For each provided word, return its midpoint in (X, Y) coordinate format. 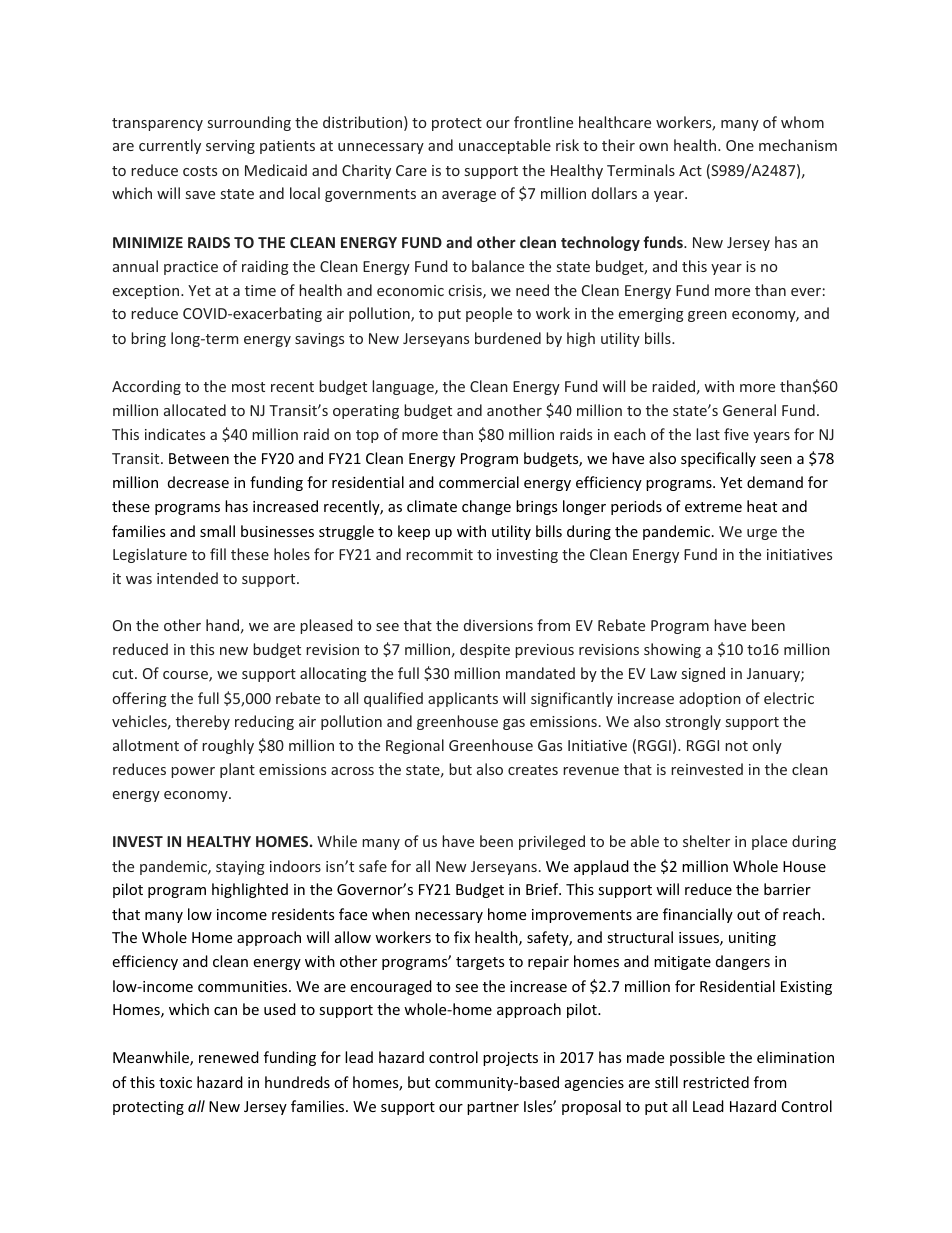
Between (199, 458)
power (193, 772)
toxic (175, 1082)
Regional (415, 746)
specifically (718, 459)
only (767, 746)
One (740, 145)
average (469, 196)
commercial (479, 482)
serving (230, 147)
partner (493, 1108)
